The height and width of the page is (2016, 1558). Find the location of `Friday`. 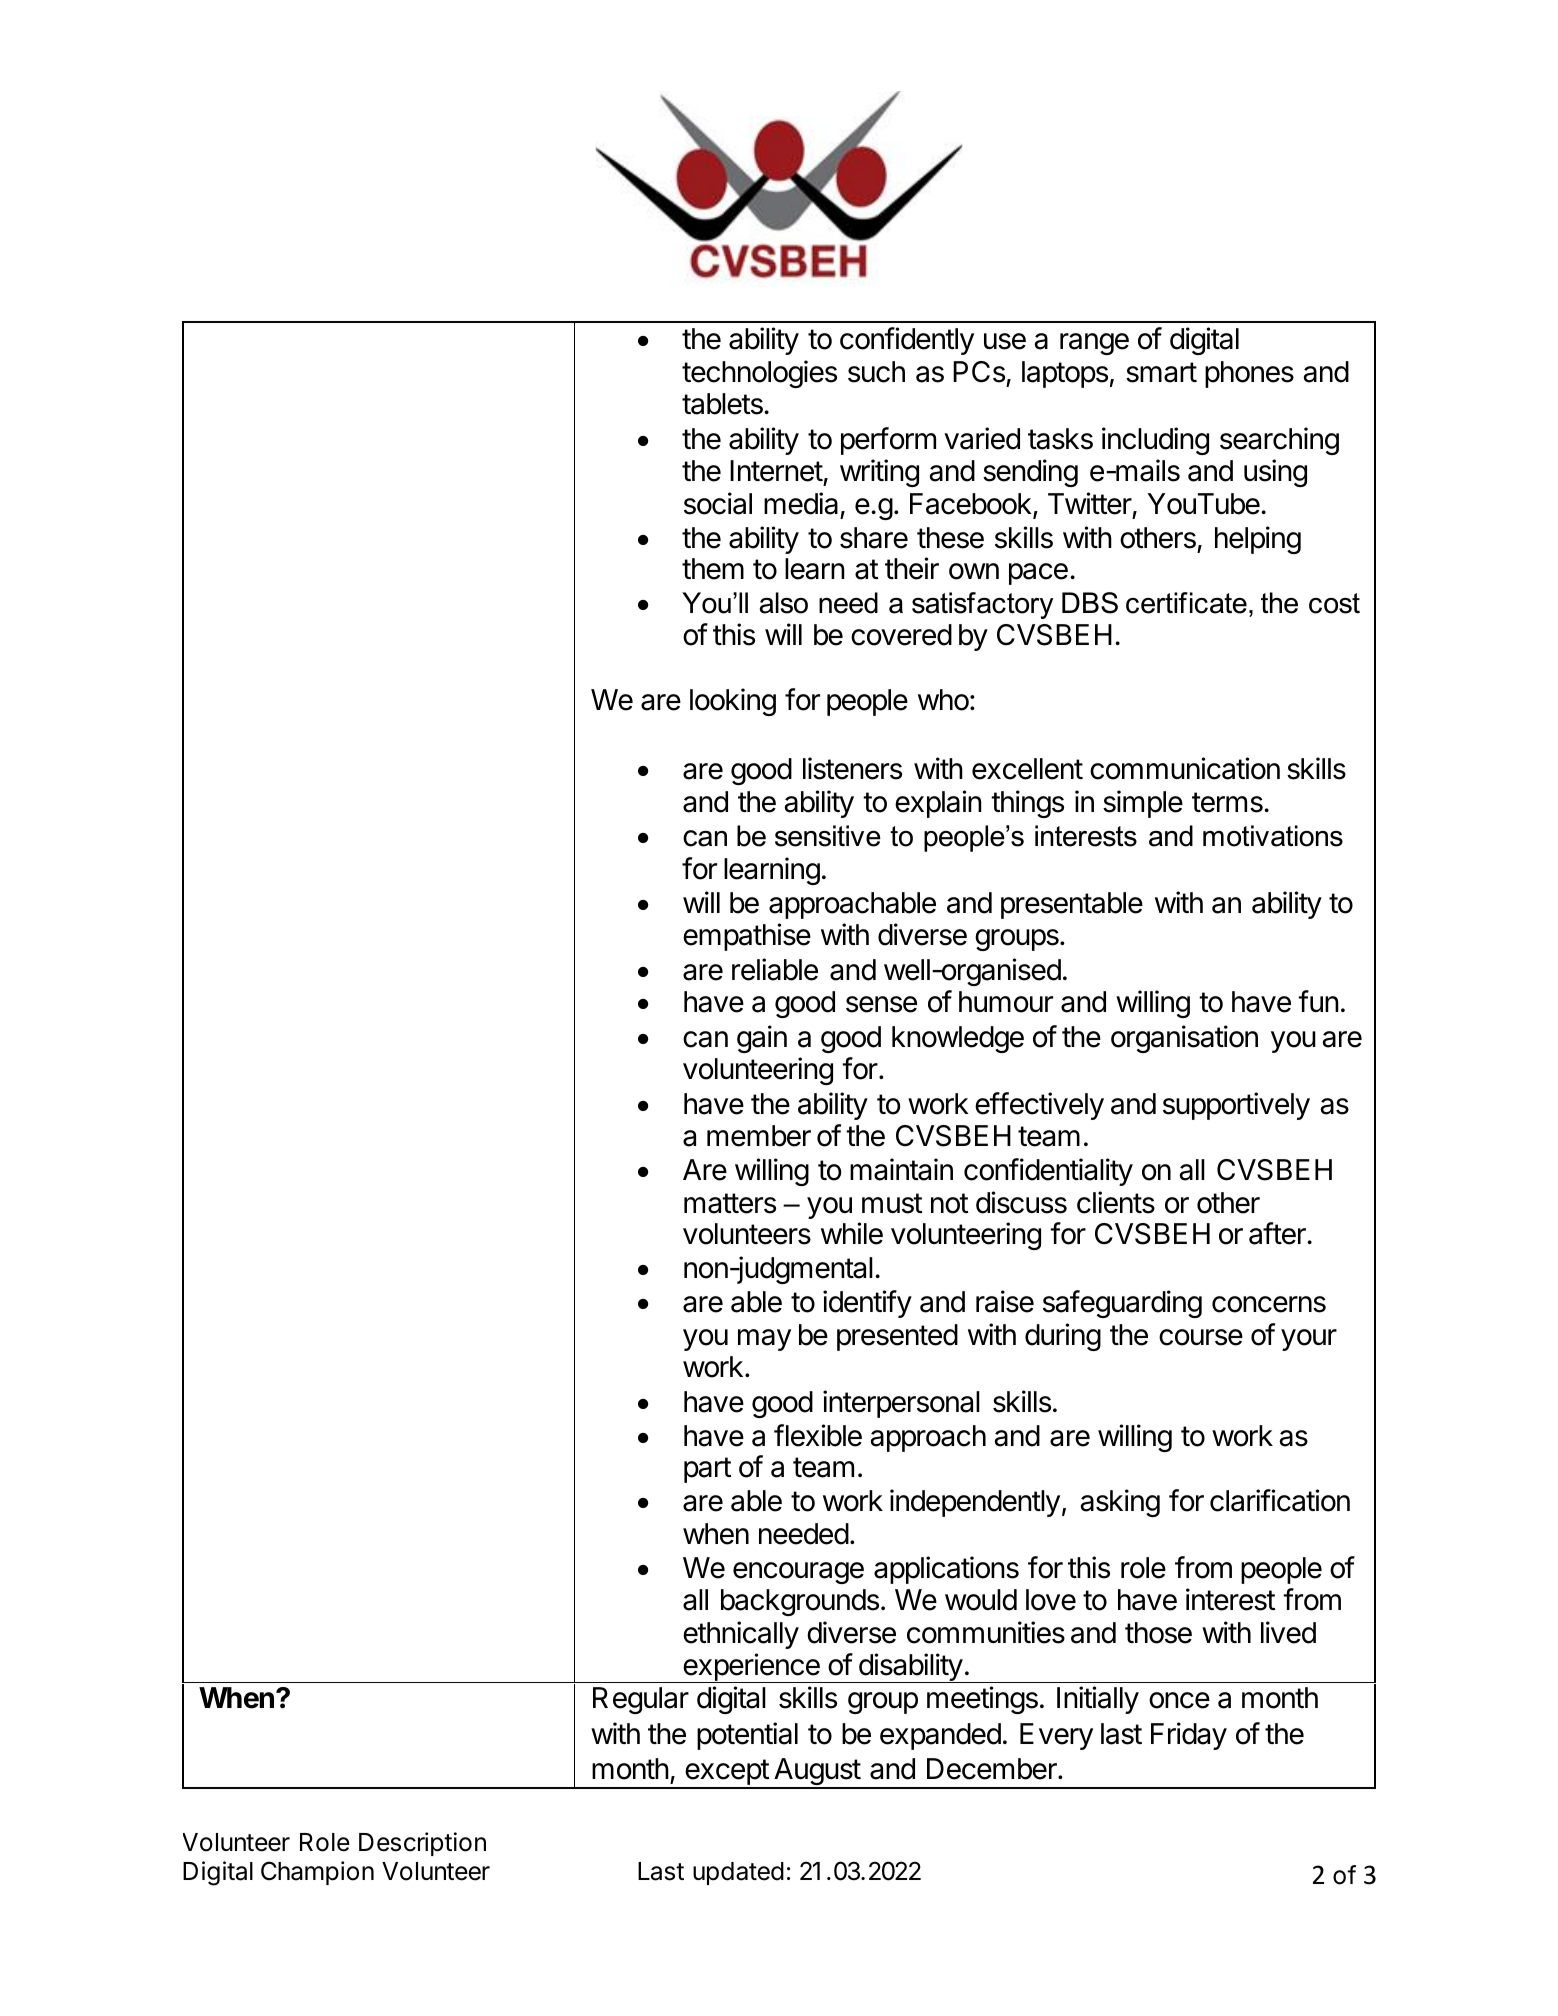

Friday is located at coordinates (1189, 1736).
